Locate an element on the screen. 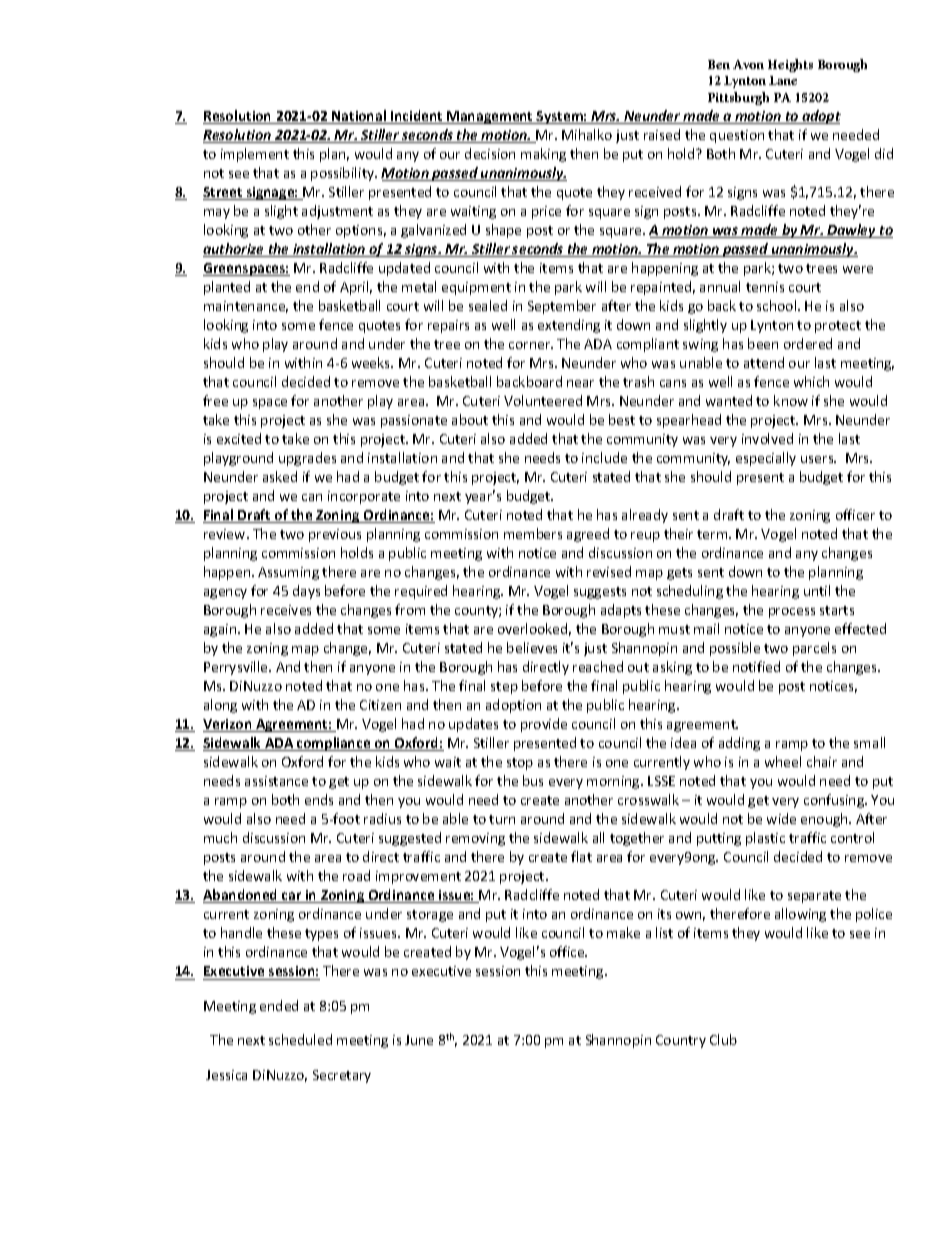 Image resolution: width=952 pixels, height=1233 pixels. compliance is located at coordinates (334, 744).
